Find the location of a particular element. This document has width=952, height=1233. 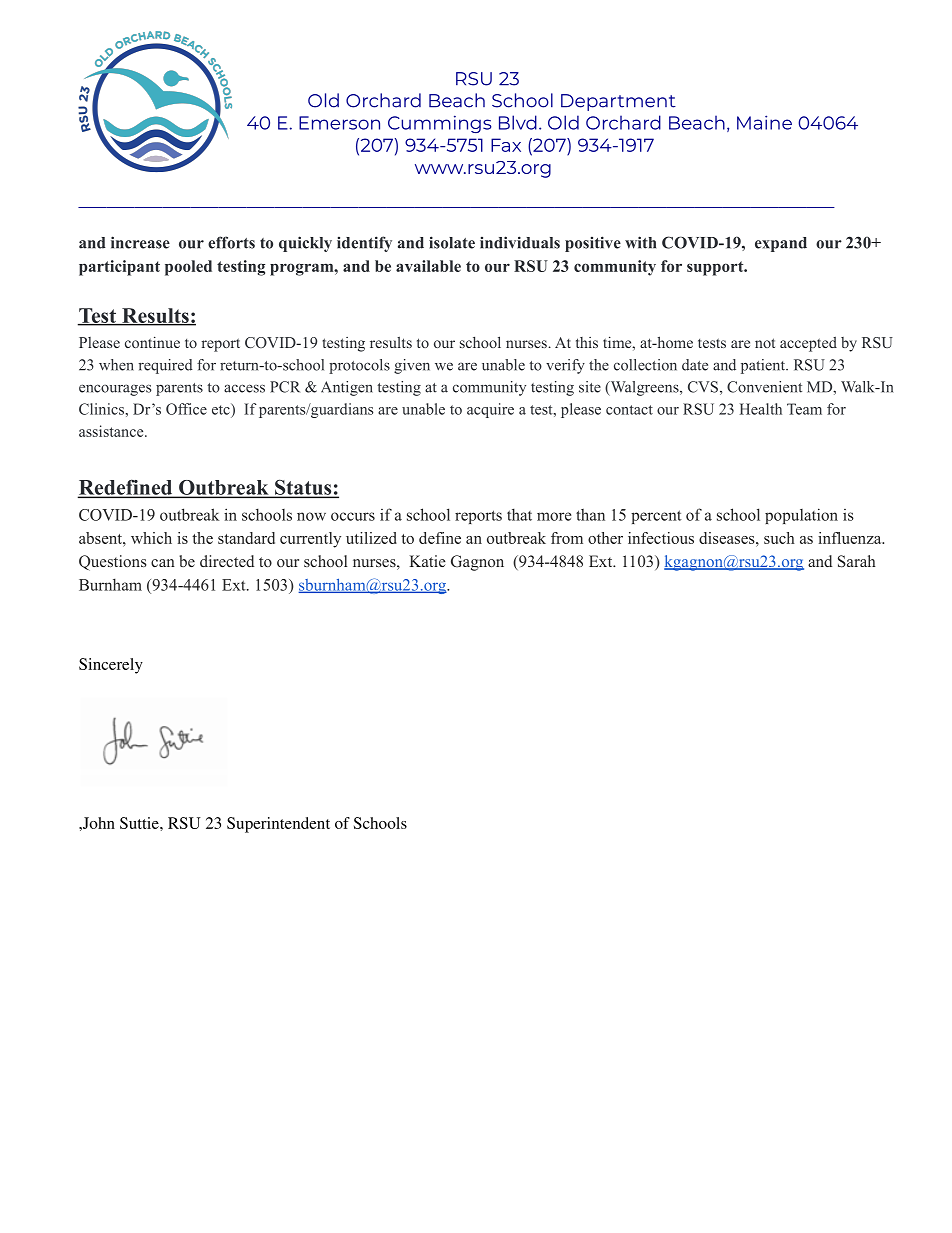

such is located at coordinates (779, 538).
